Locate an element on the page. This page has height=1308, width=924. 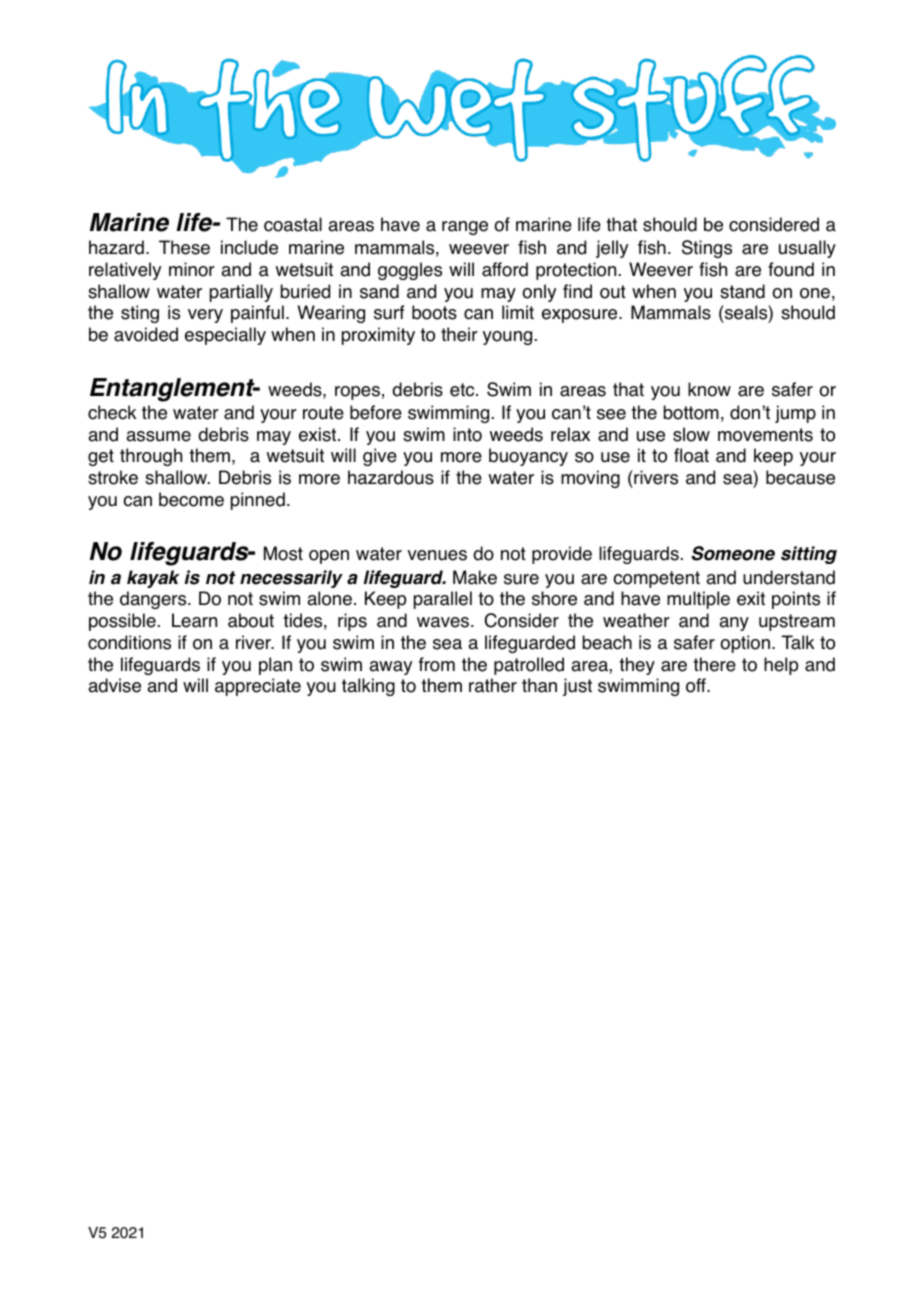
venues is located at coordinates (437, 555).
